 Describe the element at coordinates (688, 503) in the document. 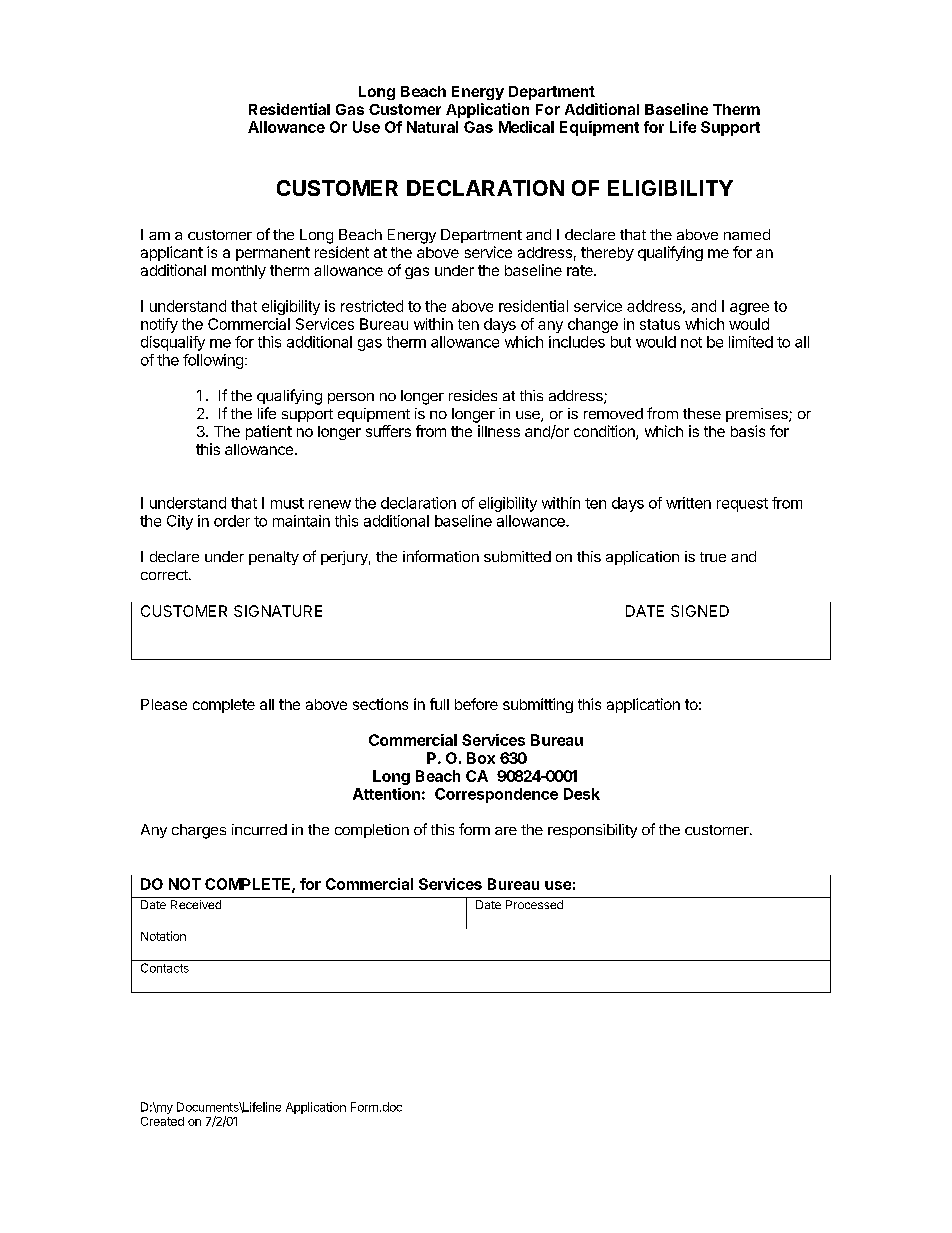

I see `written` at that location.
